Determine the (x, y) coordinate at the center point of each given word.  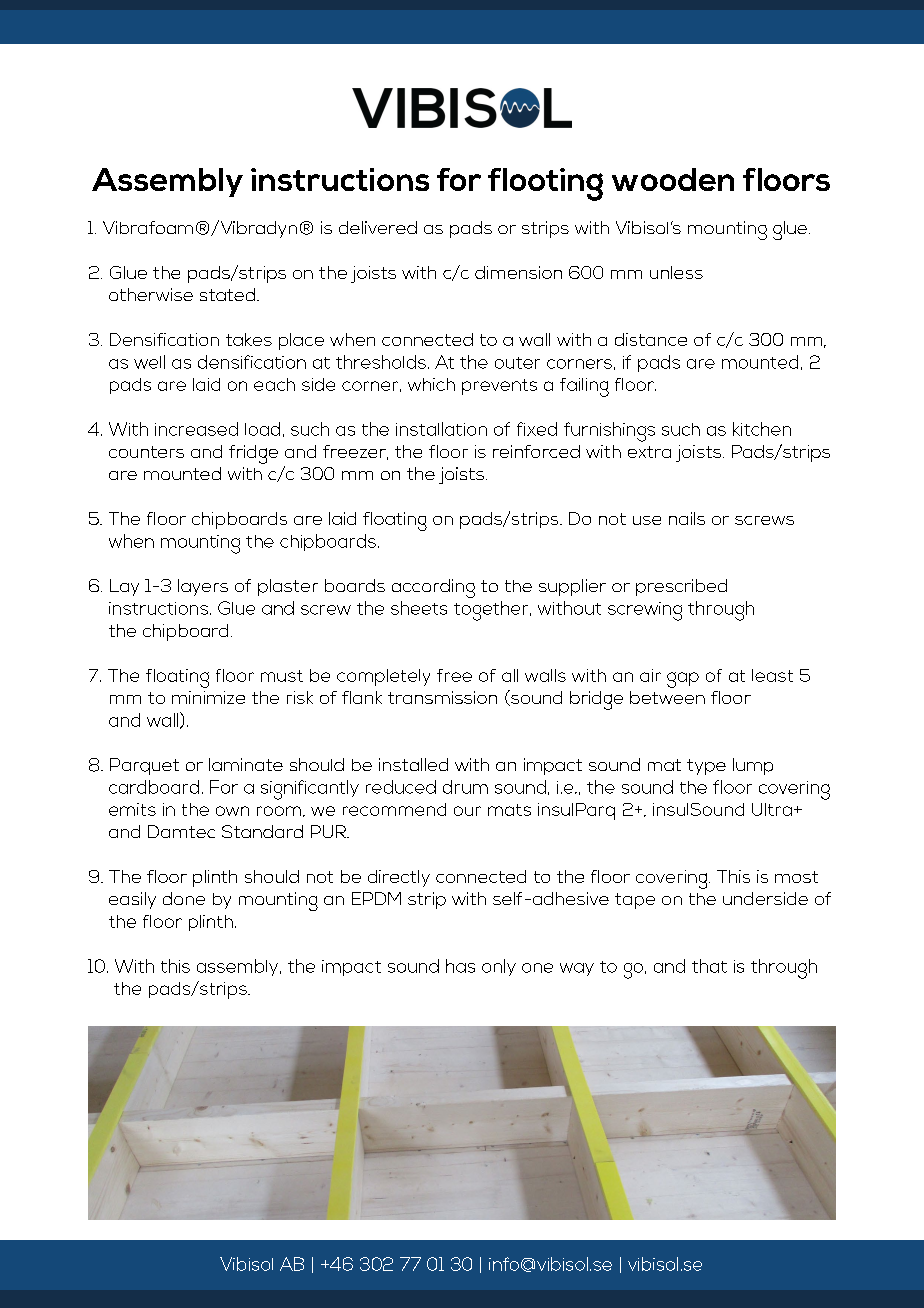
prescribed (681, 587)
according (433, 588)
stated (227, 294)
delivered (378, 227)
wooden (673, 179)
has (460, 966)
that (709, 966)
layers (203, 587)
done (184, 898)
